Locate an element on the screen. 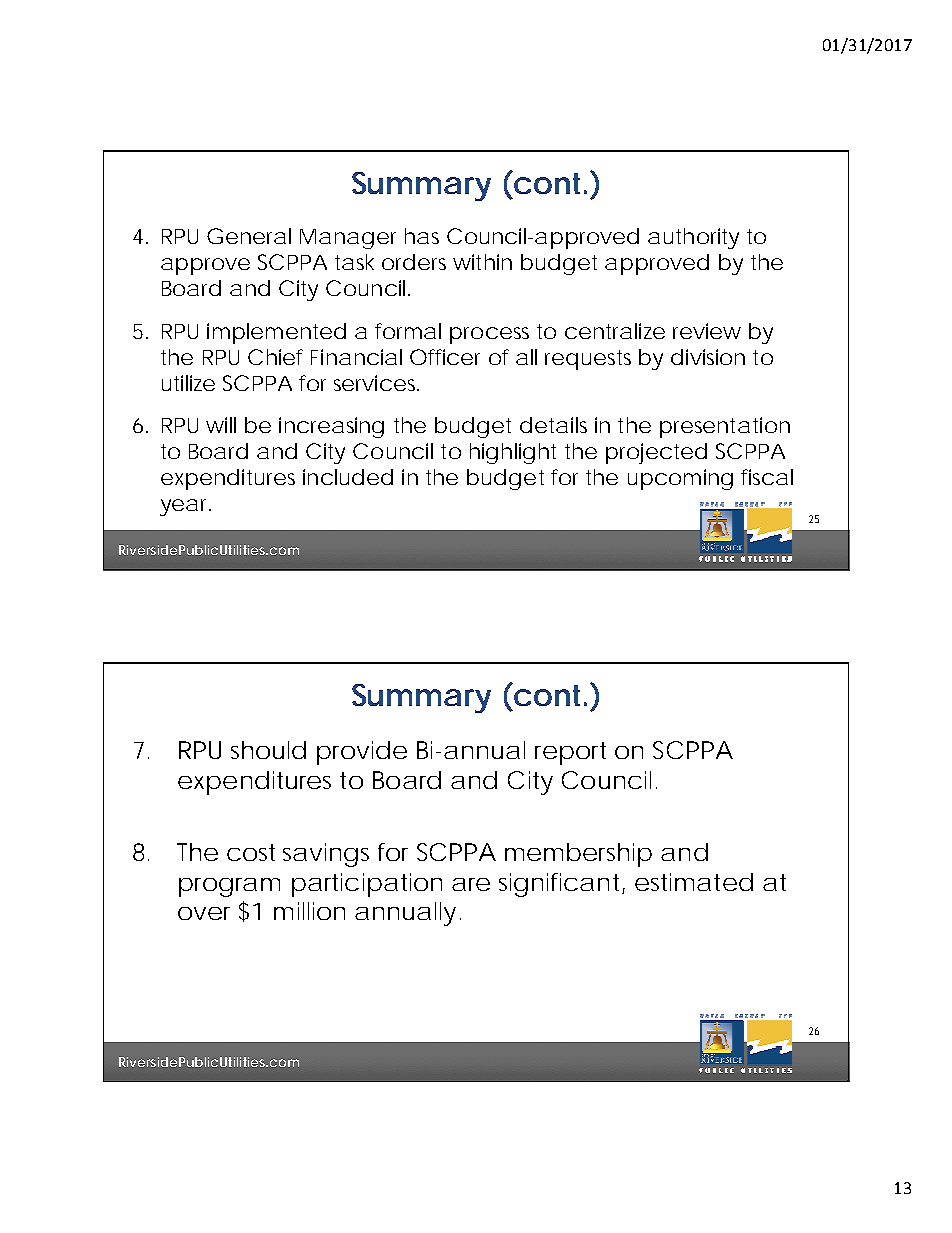 This screenshot has width=952, height=1233. upcoming is located at coordinates (680, 479).
